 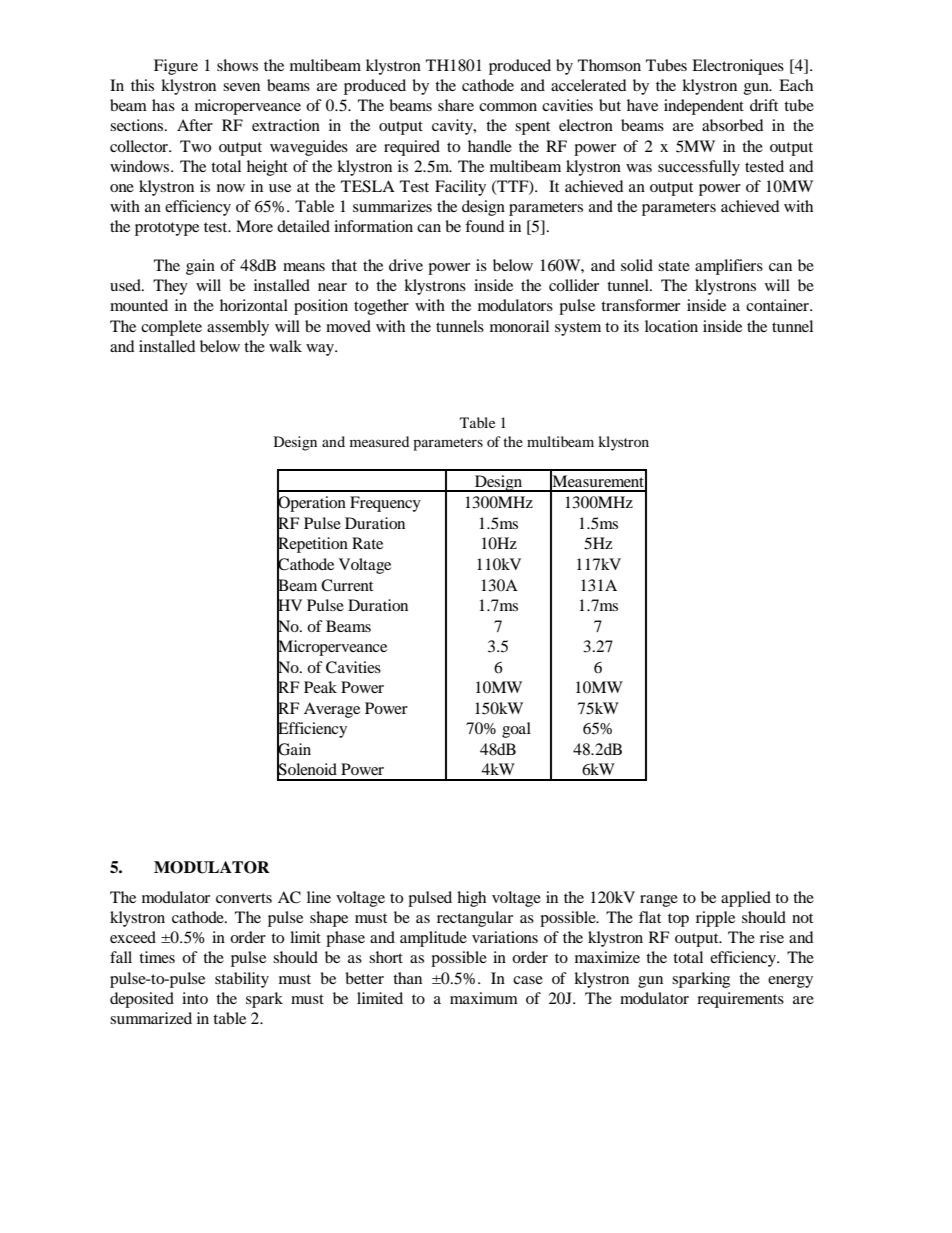 What do you see at coordinates (379, 441) in the document?
I see `measured` at bounding box center [379, 441].
